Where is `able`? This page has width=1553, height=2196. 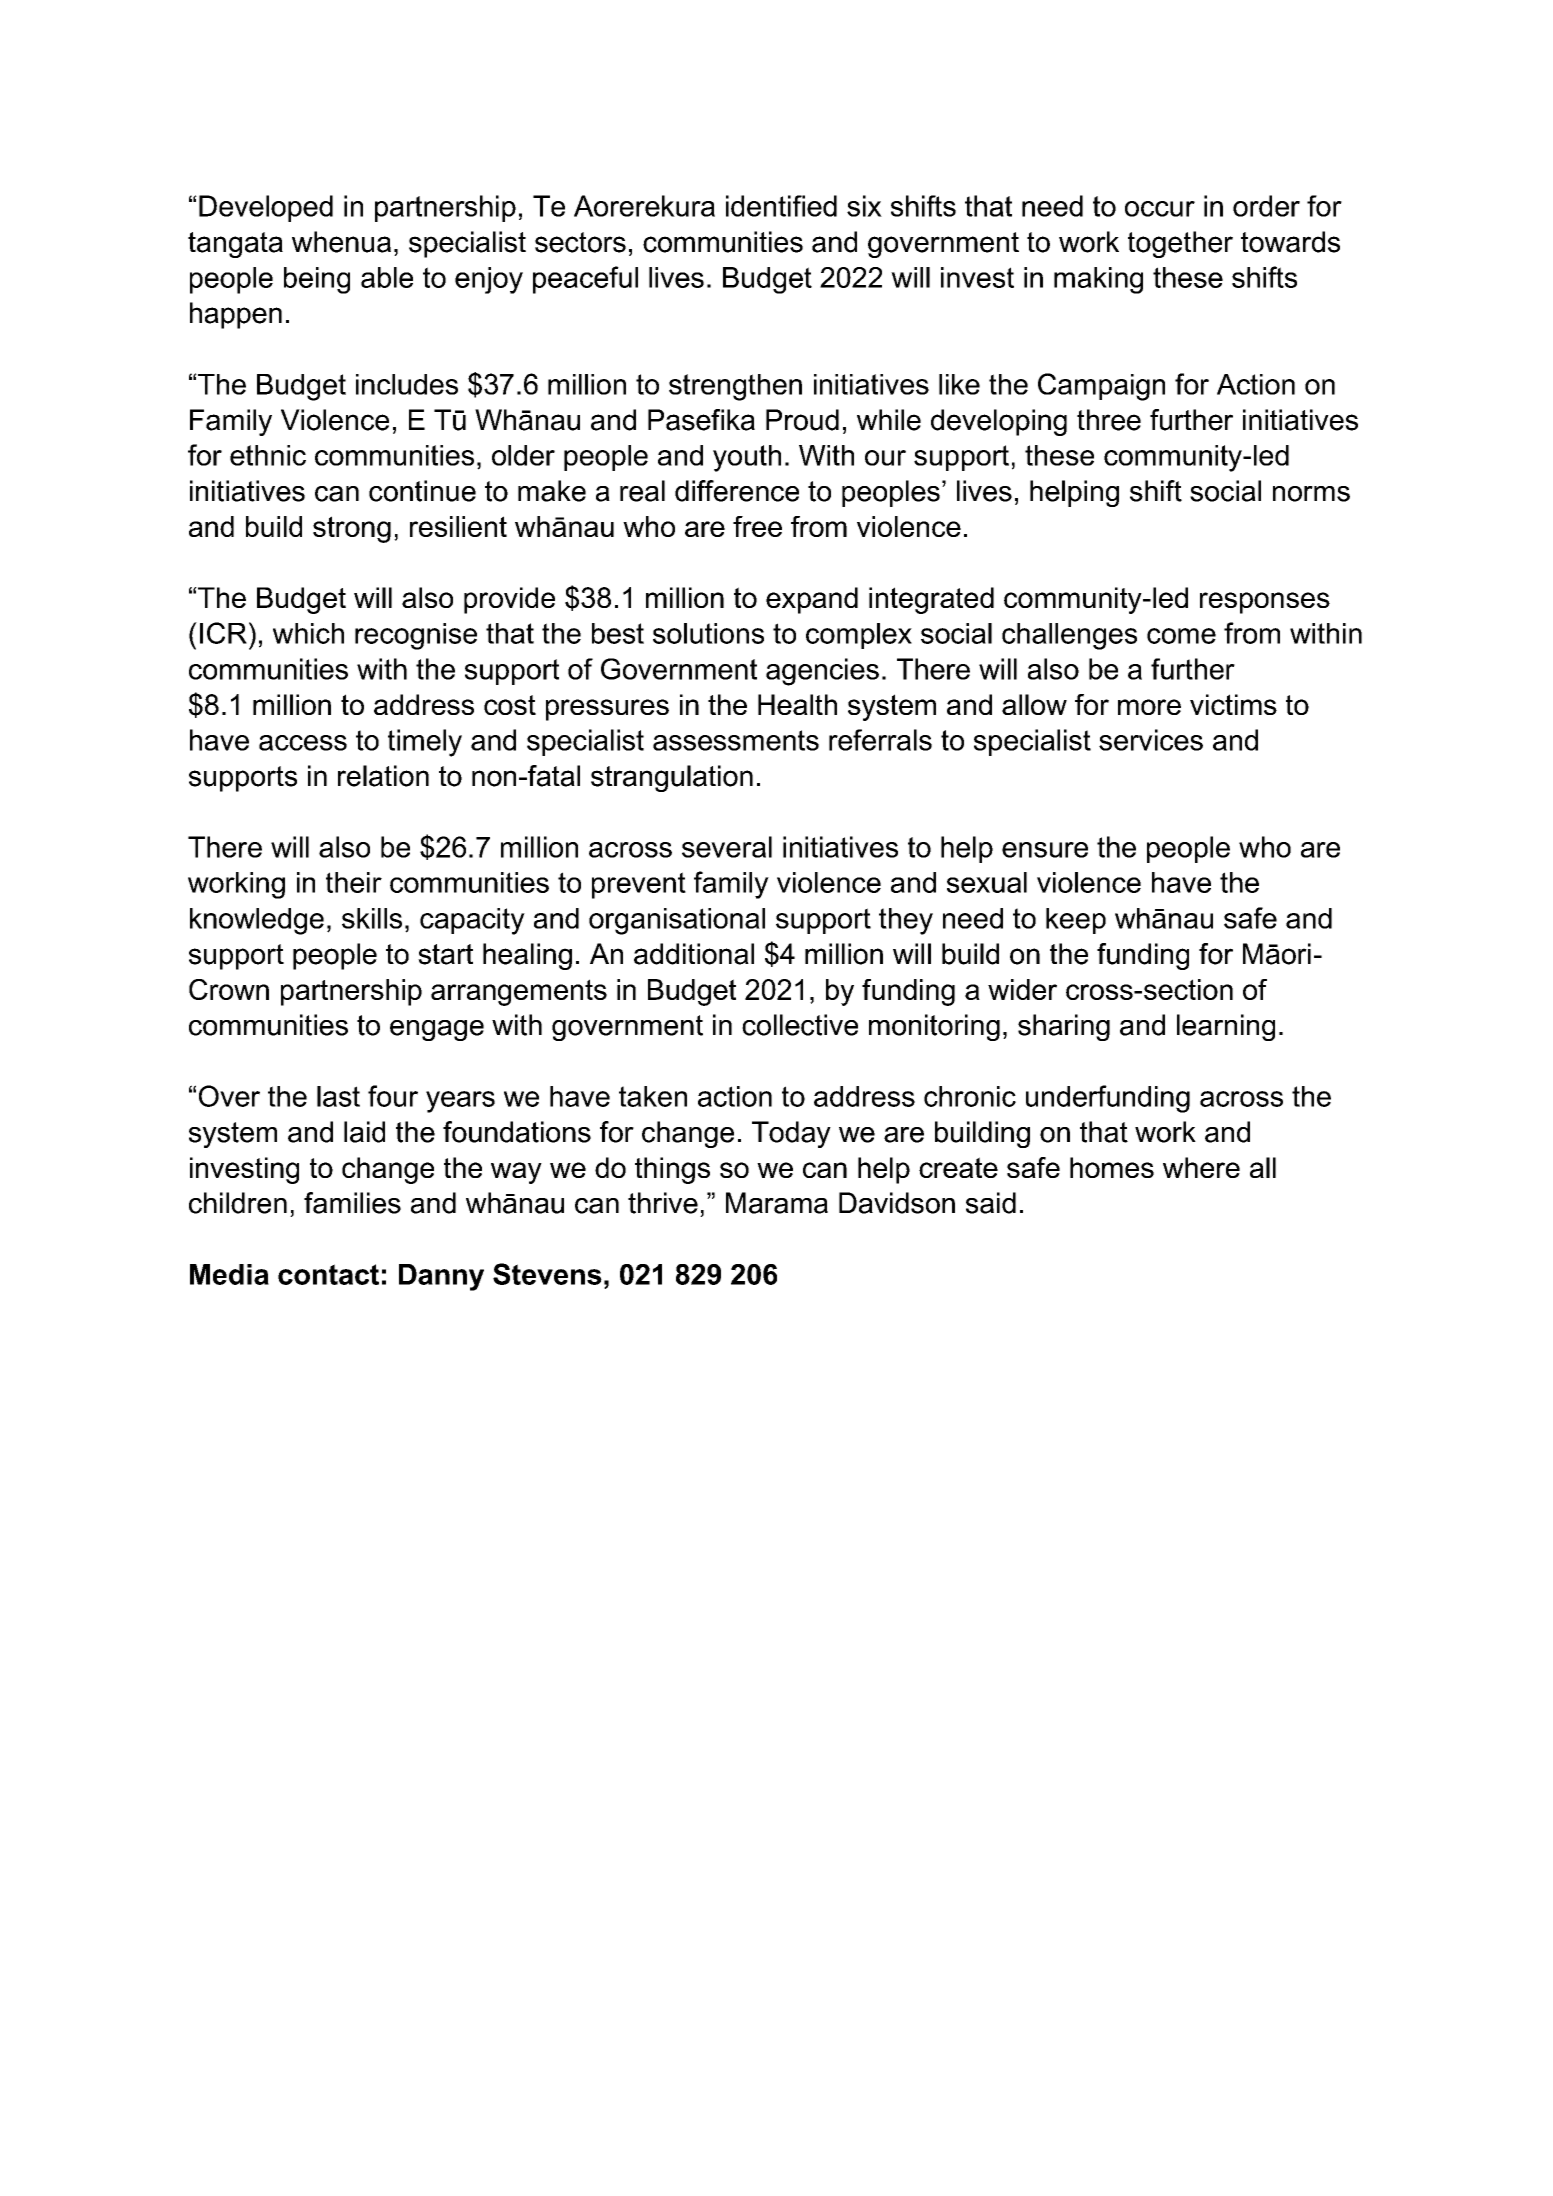 able is located at coordinates (387, 277).
